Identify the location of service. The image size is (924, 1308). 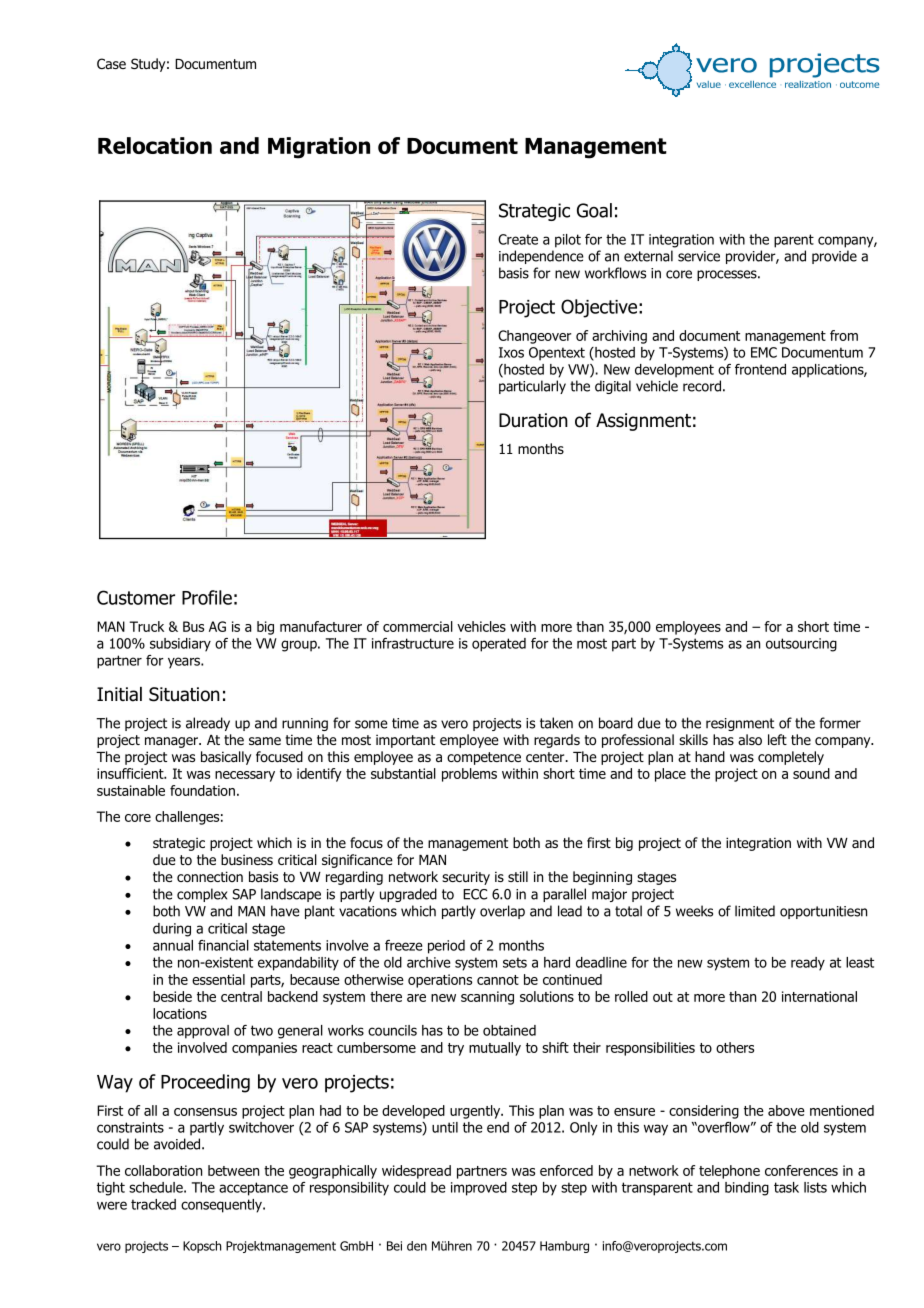
(699, 256).
